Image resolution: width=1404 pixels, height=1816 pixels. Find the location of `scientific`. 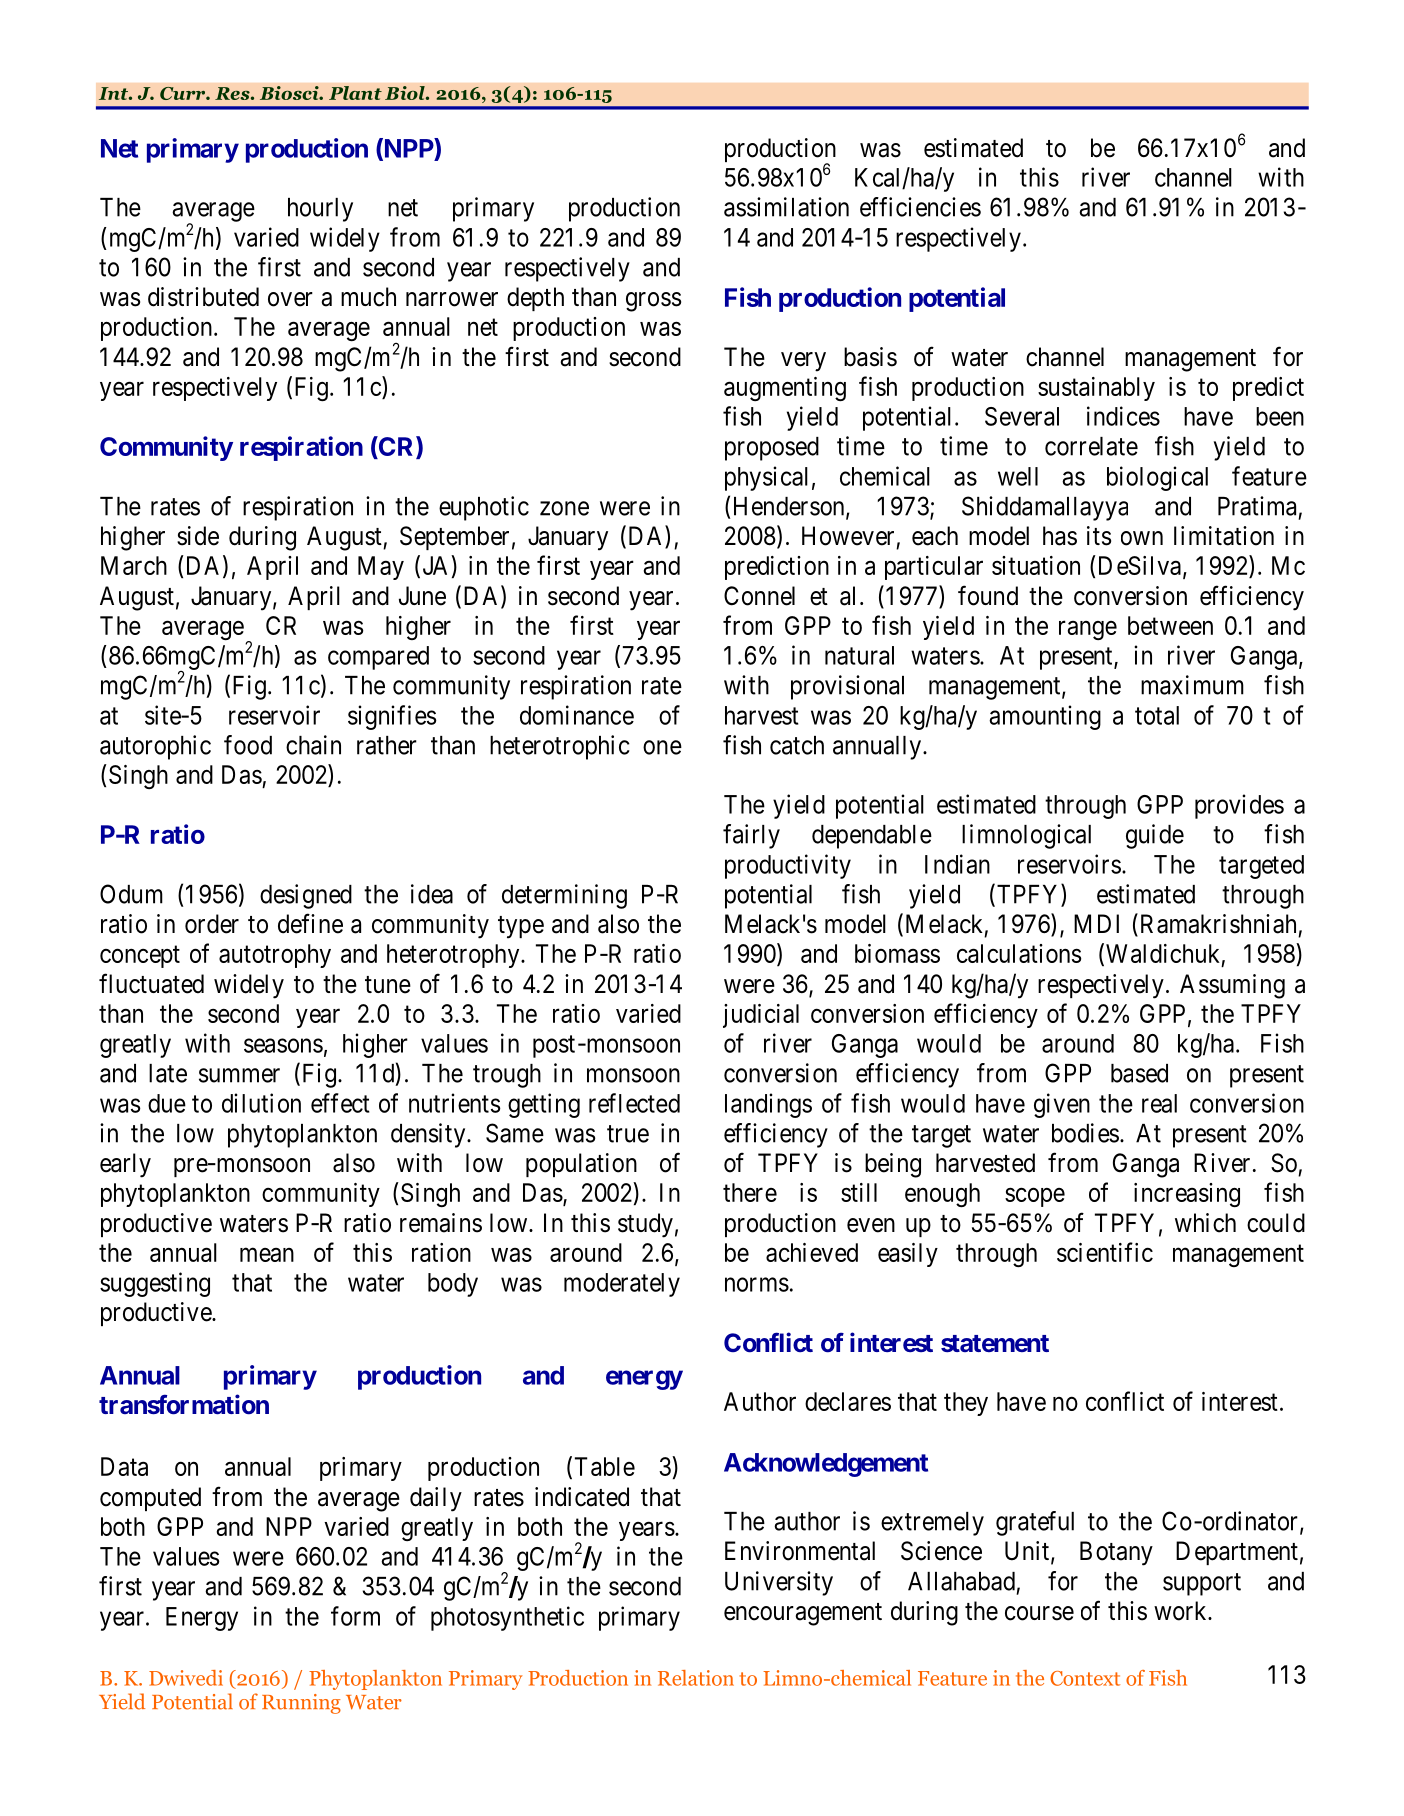

scientific is located at coordinates (1105, 1252).
